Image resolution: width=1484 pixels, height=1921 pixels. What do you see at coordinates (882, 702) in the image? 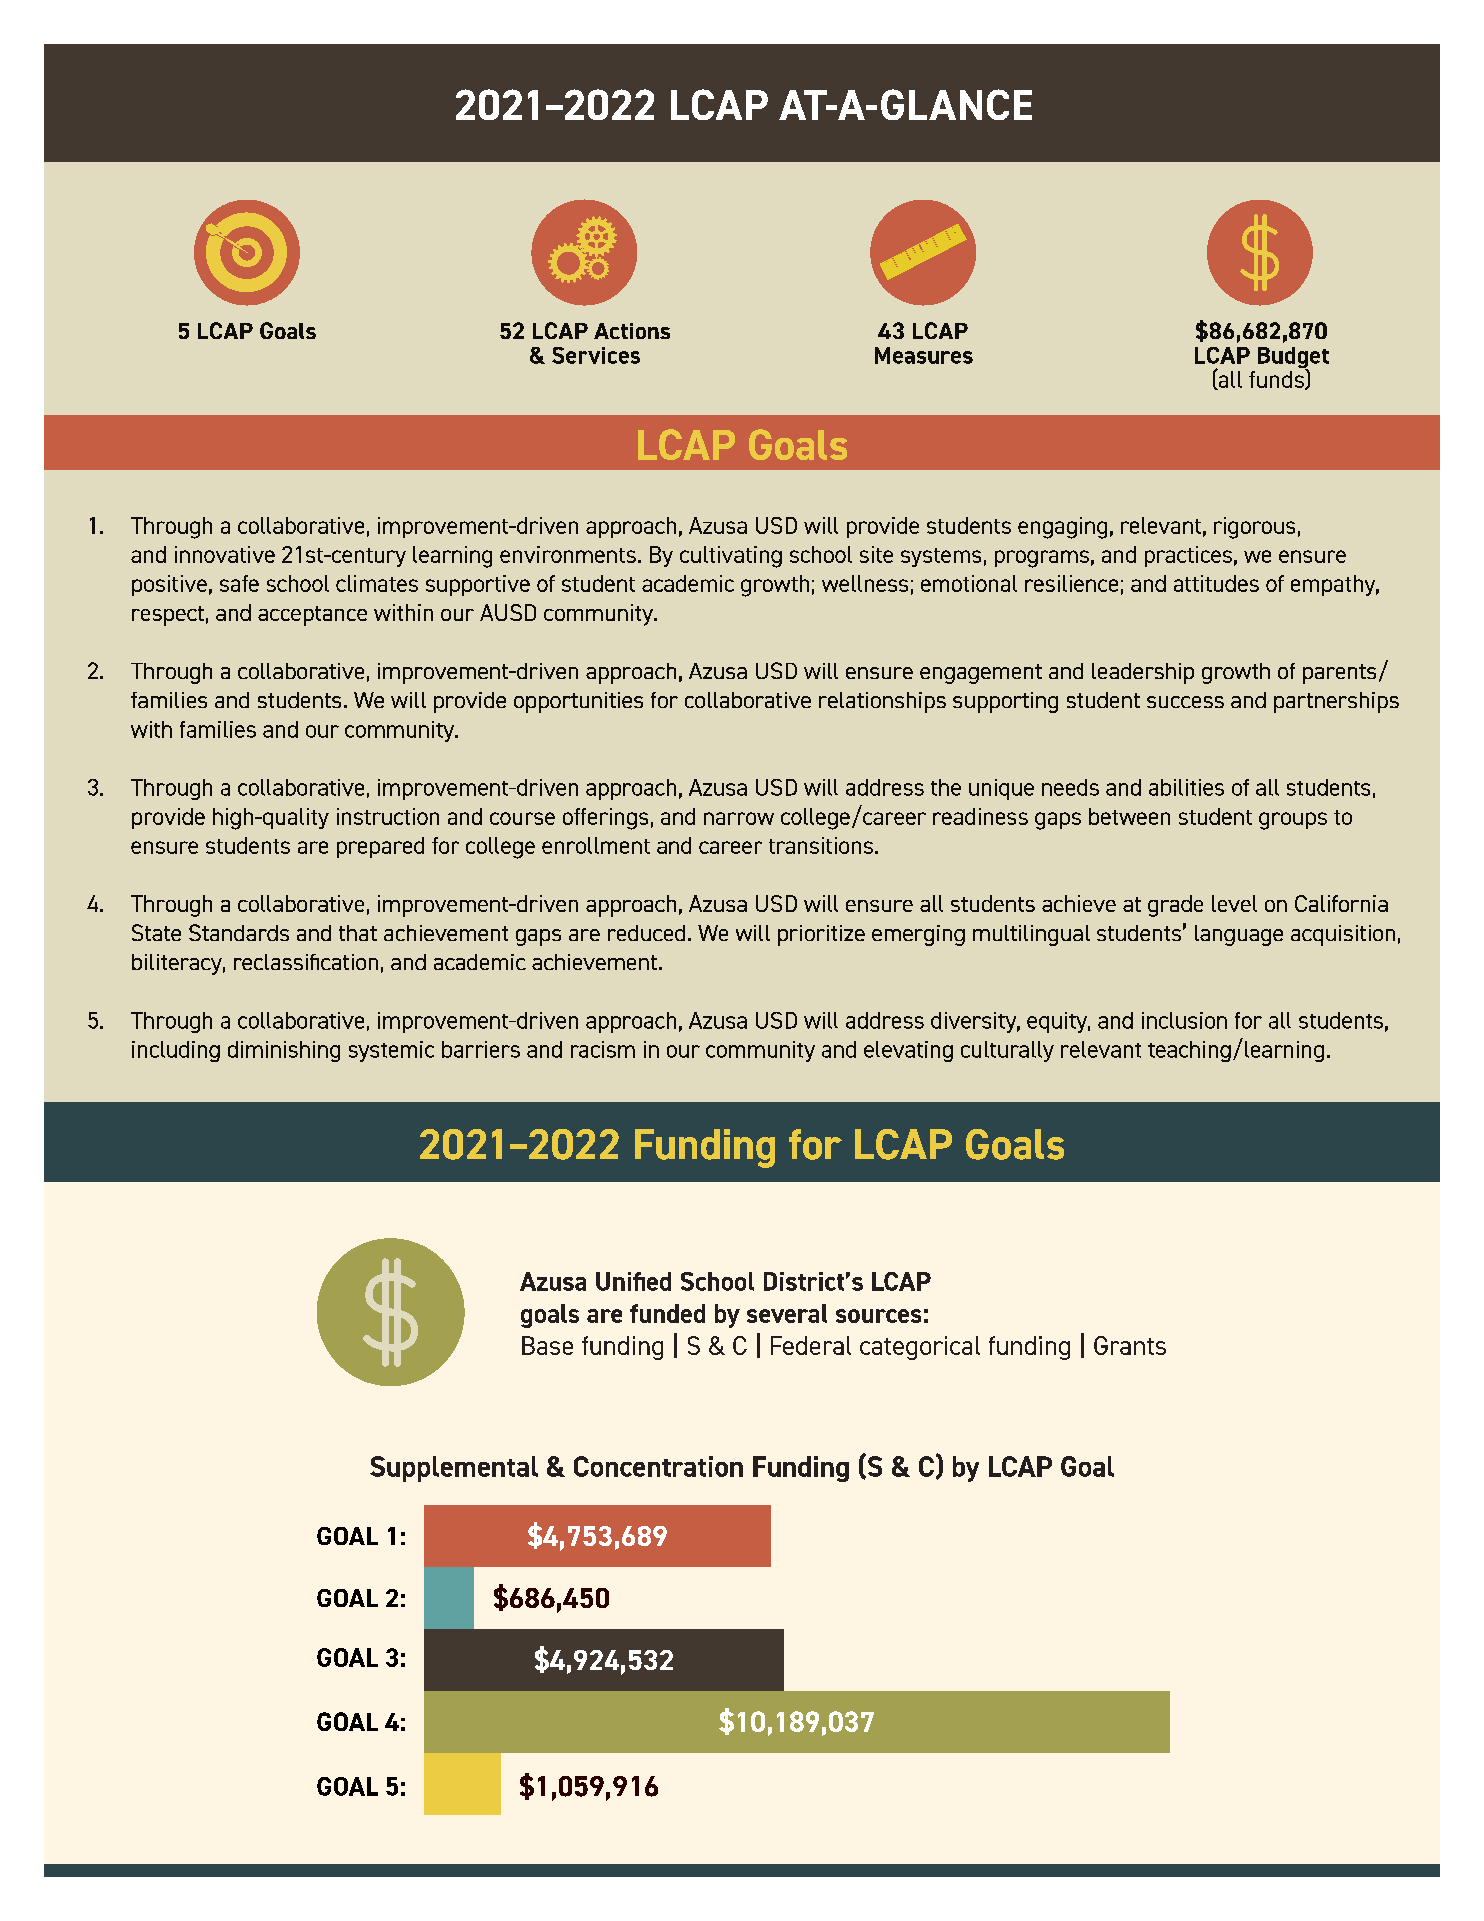
I see `relationships` at bounding box center [882, 702].
